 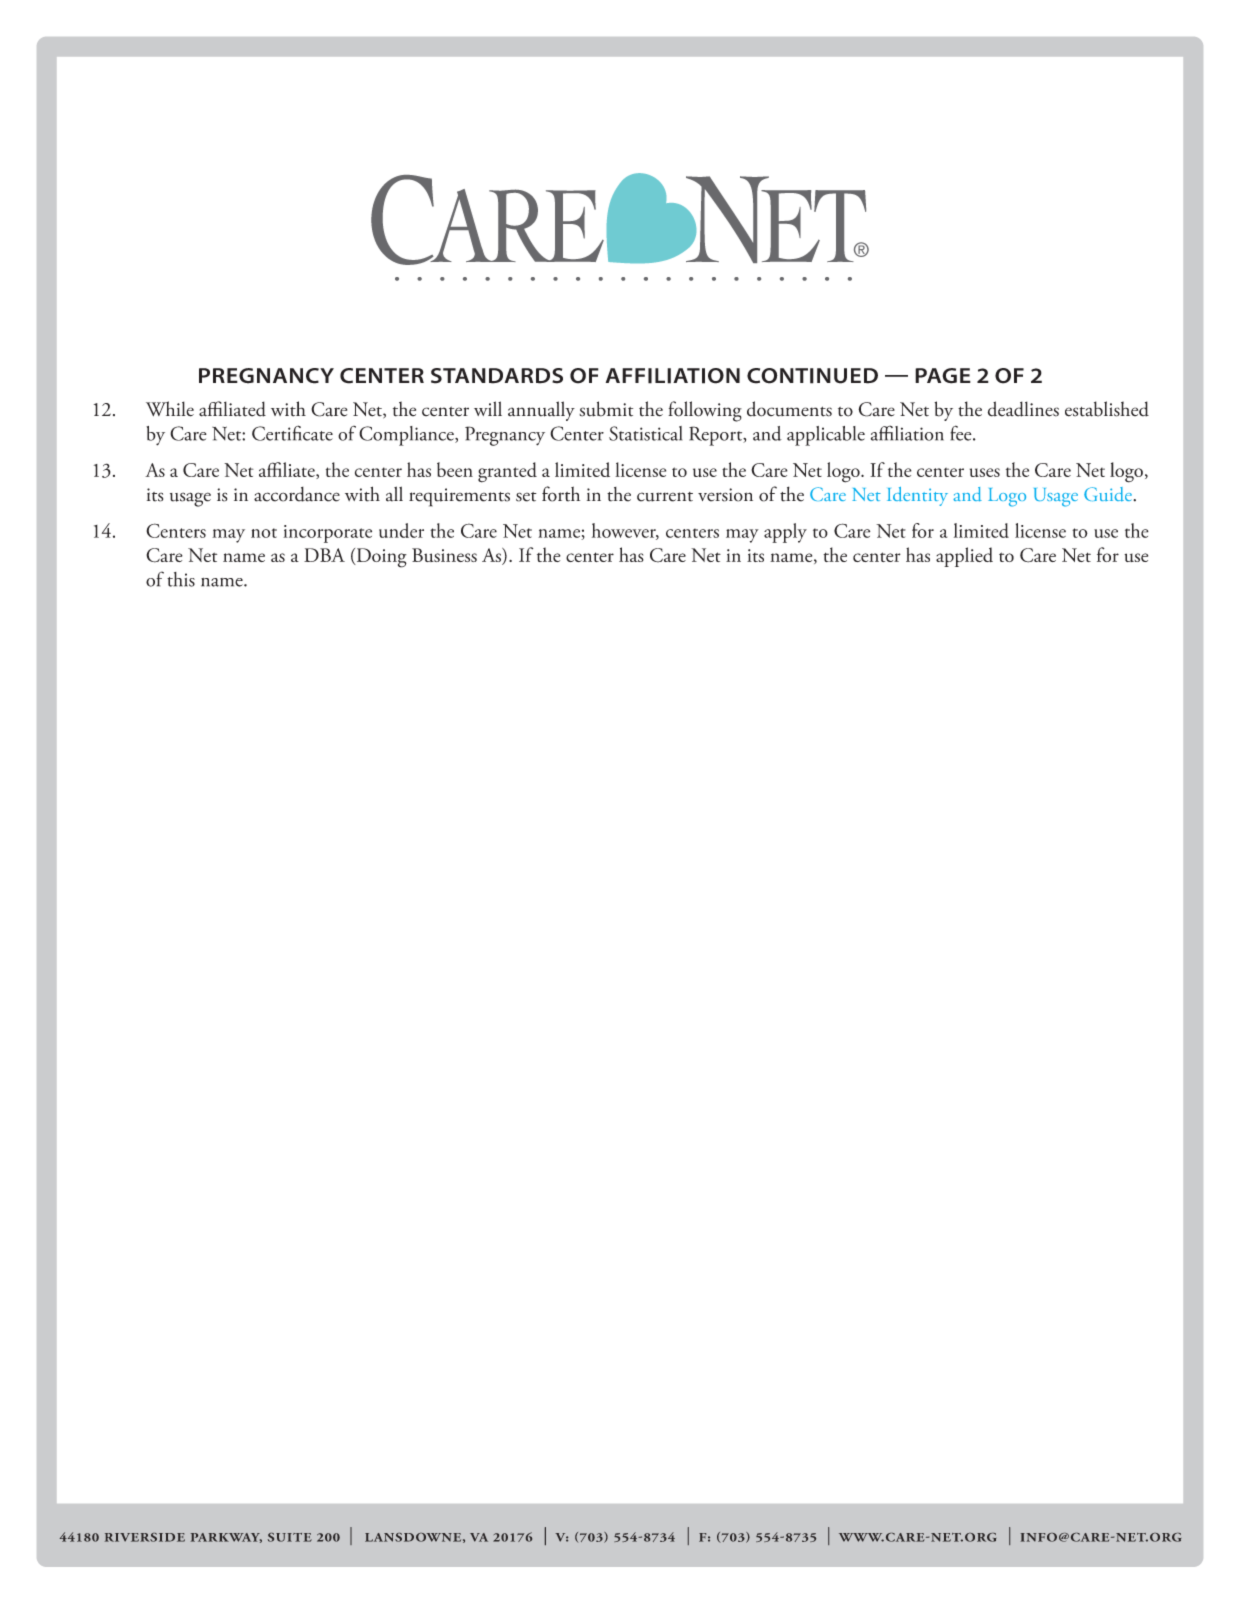 I want to click on submit, so click(x=606, y=409).
